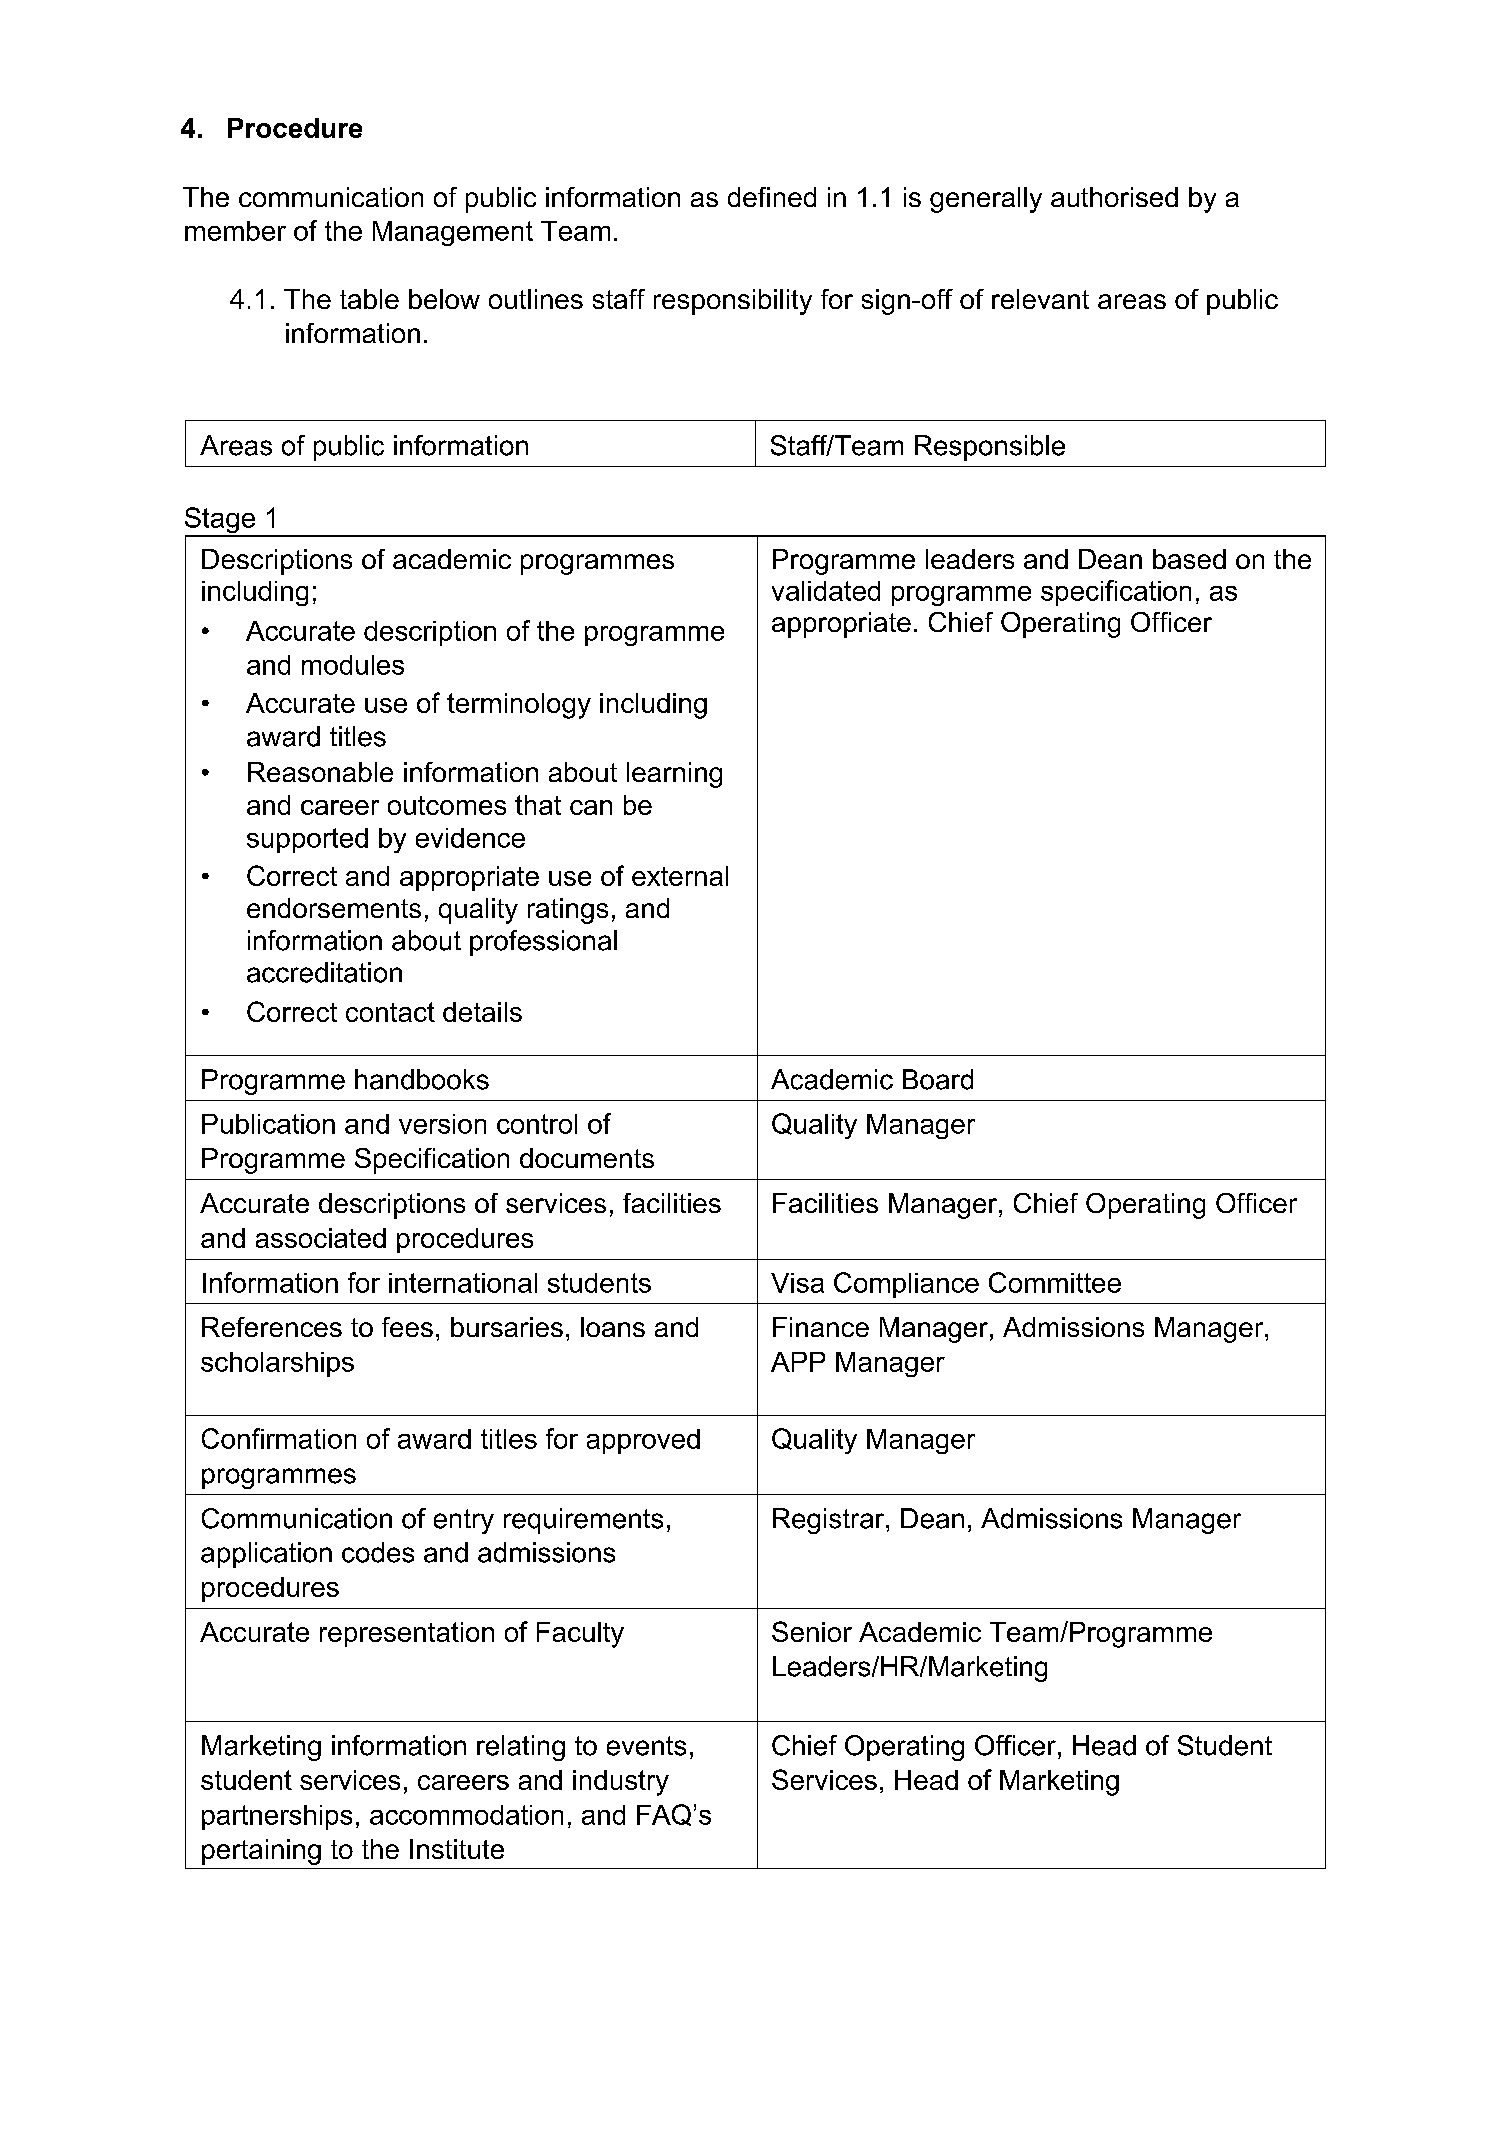 This document has width=1505, height=2130. What do you see at coordinates (621, 1783) in the document?
I see `industry` at bounding box center [621, 1783].
